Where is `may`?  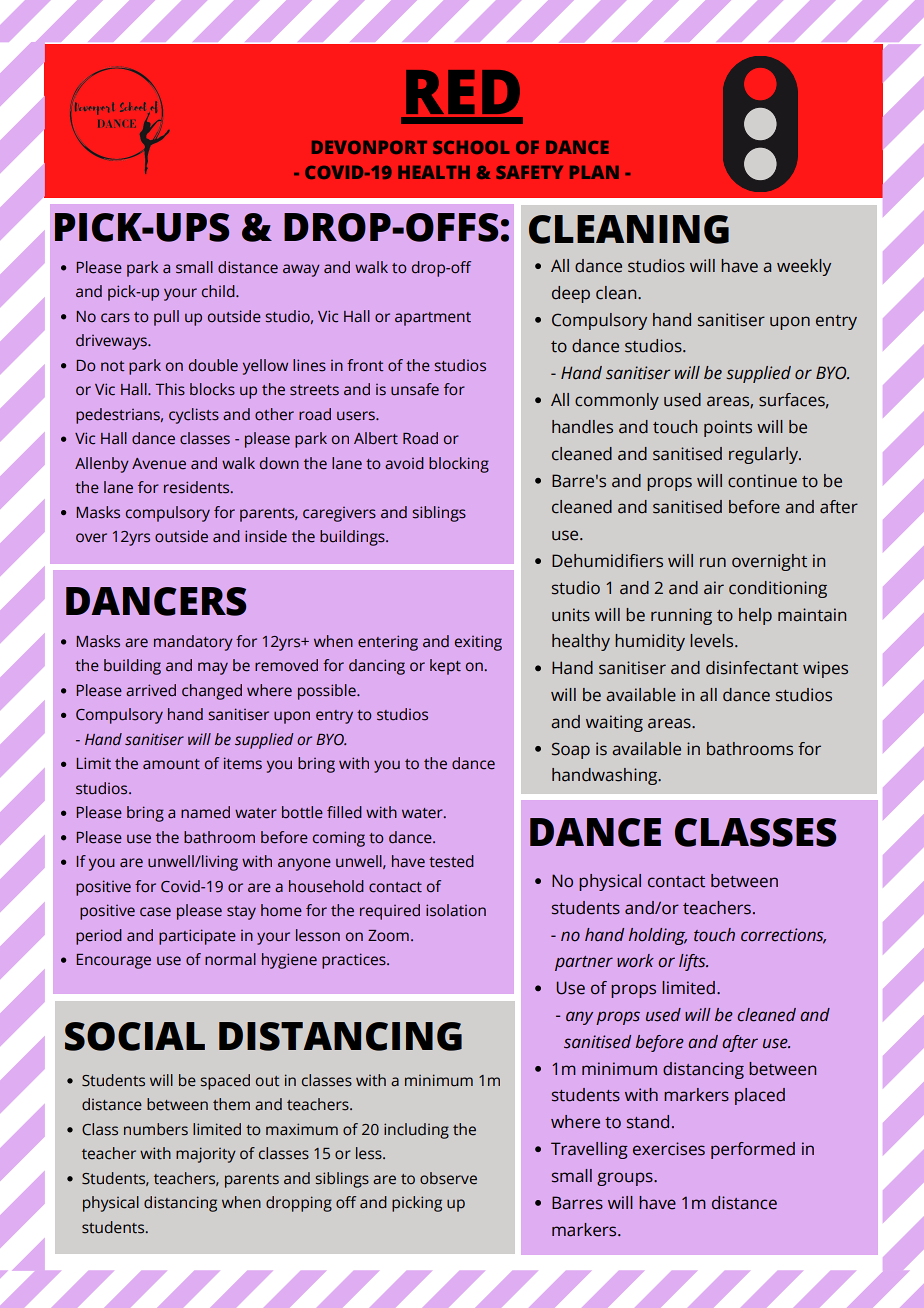
may is located at coordinates (213, 668).
